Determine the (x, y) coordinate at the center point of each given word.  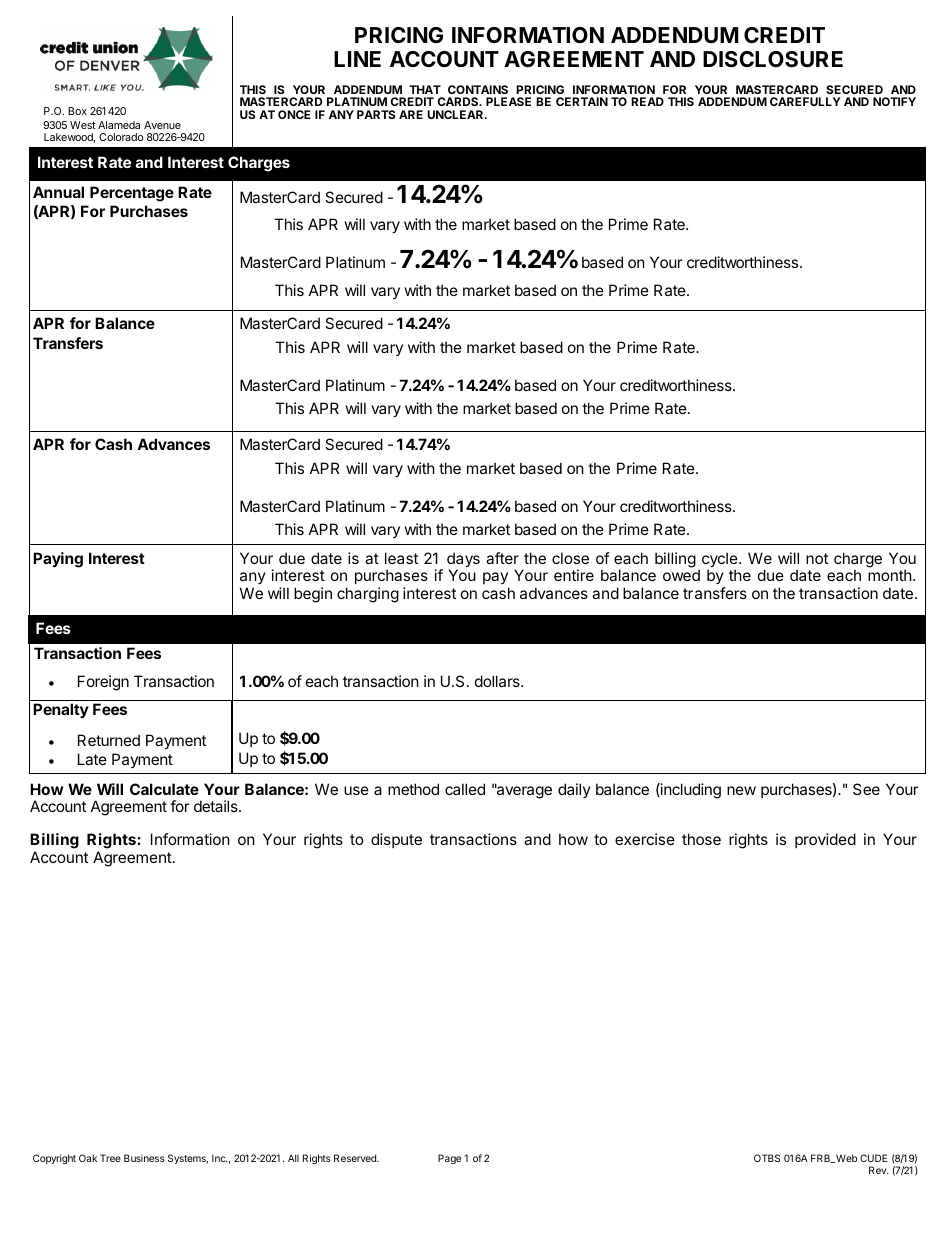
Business (144, 1158)
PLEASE (508, 101)
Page (449, 1159)
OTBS (767, 1158)
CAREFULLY (805, 101)
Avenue (162, 125)
